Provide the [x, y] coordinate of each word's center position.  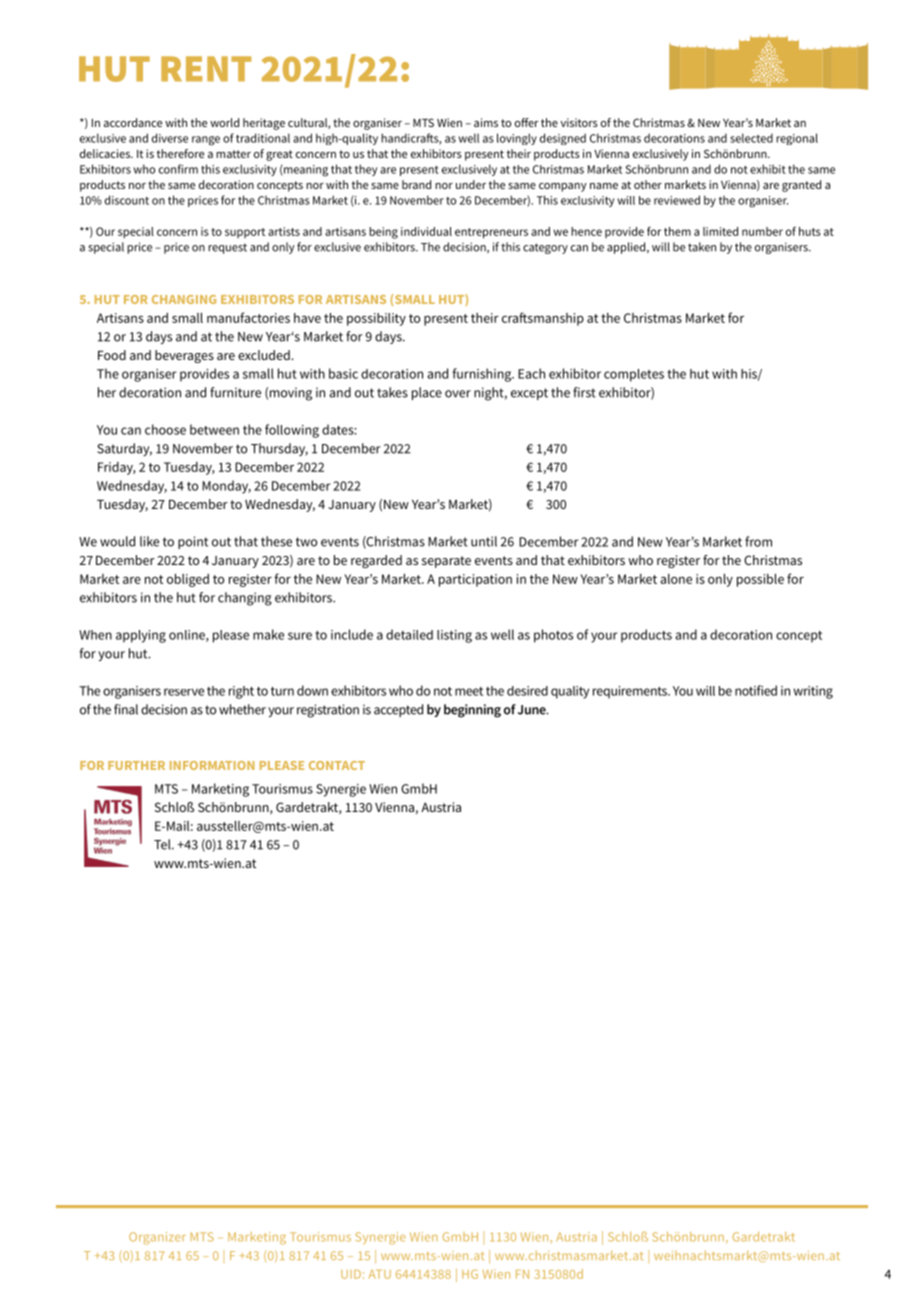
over [458, 394]
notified [756, 690]
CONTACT [337, 765]
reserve [184, 692]
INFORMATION [212, 765]
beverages [184, 356]
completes [634, 375]
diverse [170, 138]
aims [486, 122]
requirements [631, 692]
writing [813, 692]
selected [751, 138]
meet [469, 691]
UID [351, 1274]
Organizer [157, 1238]
